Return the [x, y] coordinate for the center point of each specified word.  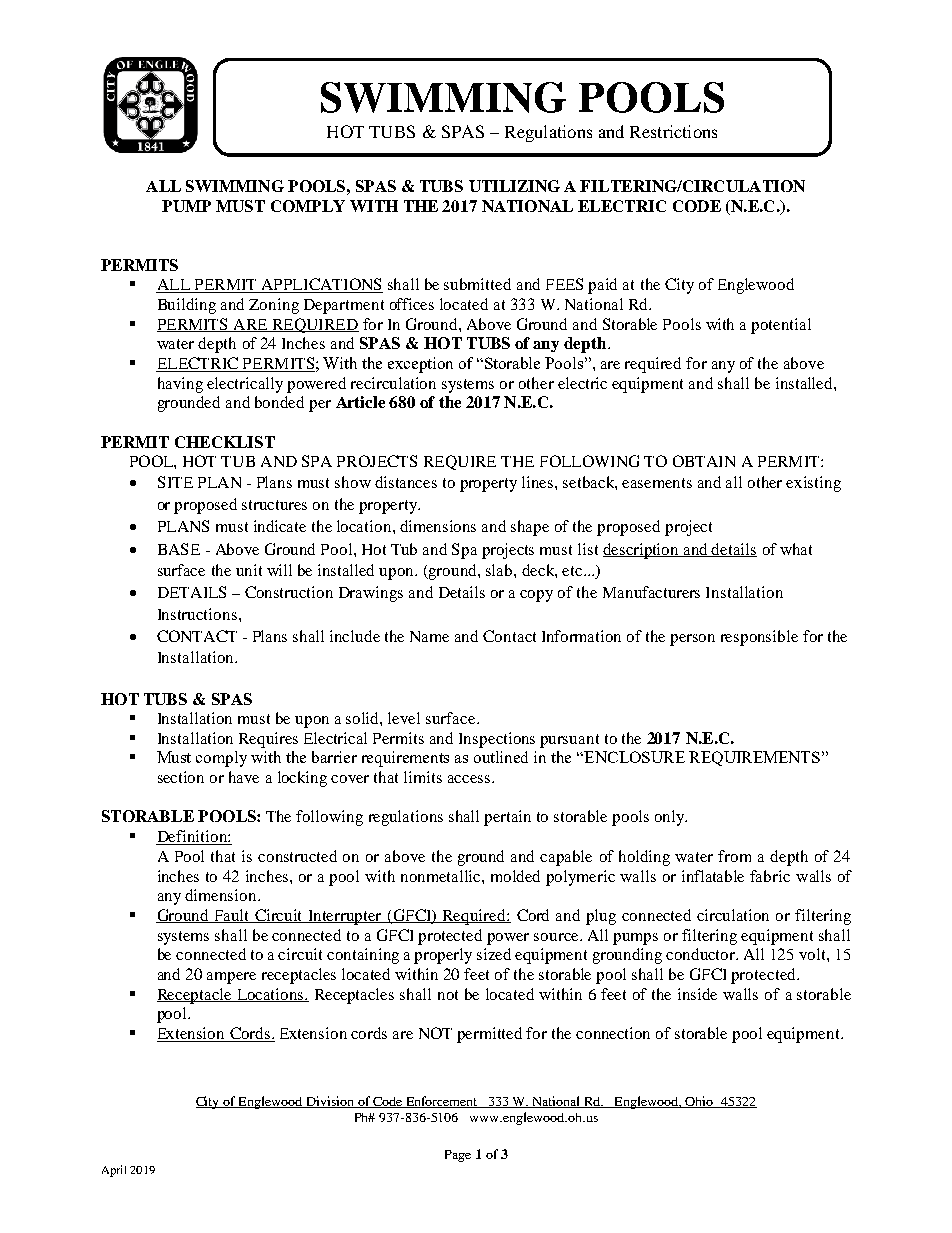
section [181, 777]
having [180, 385]
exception [420, 365]
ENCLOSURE [633, 757]
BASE [179, 549]
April [114, 1171]
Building [187, 306]
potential [781, 326]
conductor [702, 954]
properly [443, 956]
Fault [233, 916]
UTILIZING [514, 186]
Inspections [497, 740]
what [796, 549]
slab [500, 570]
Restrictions [673, 131]
